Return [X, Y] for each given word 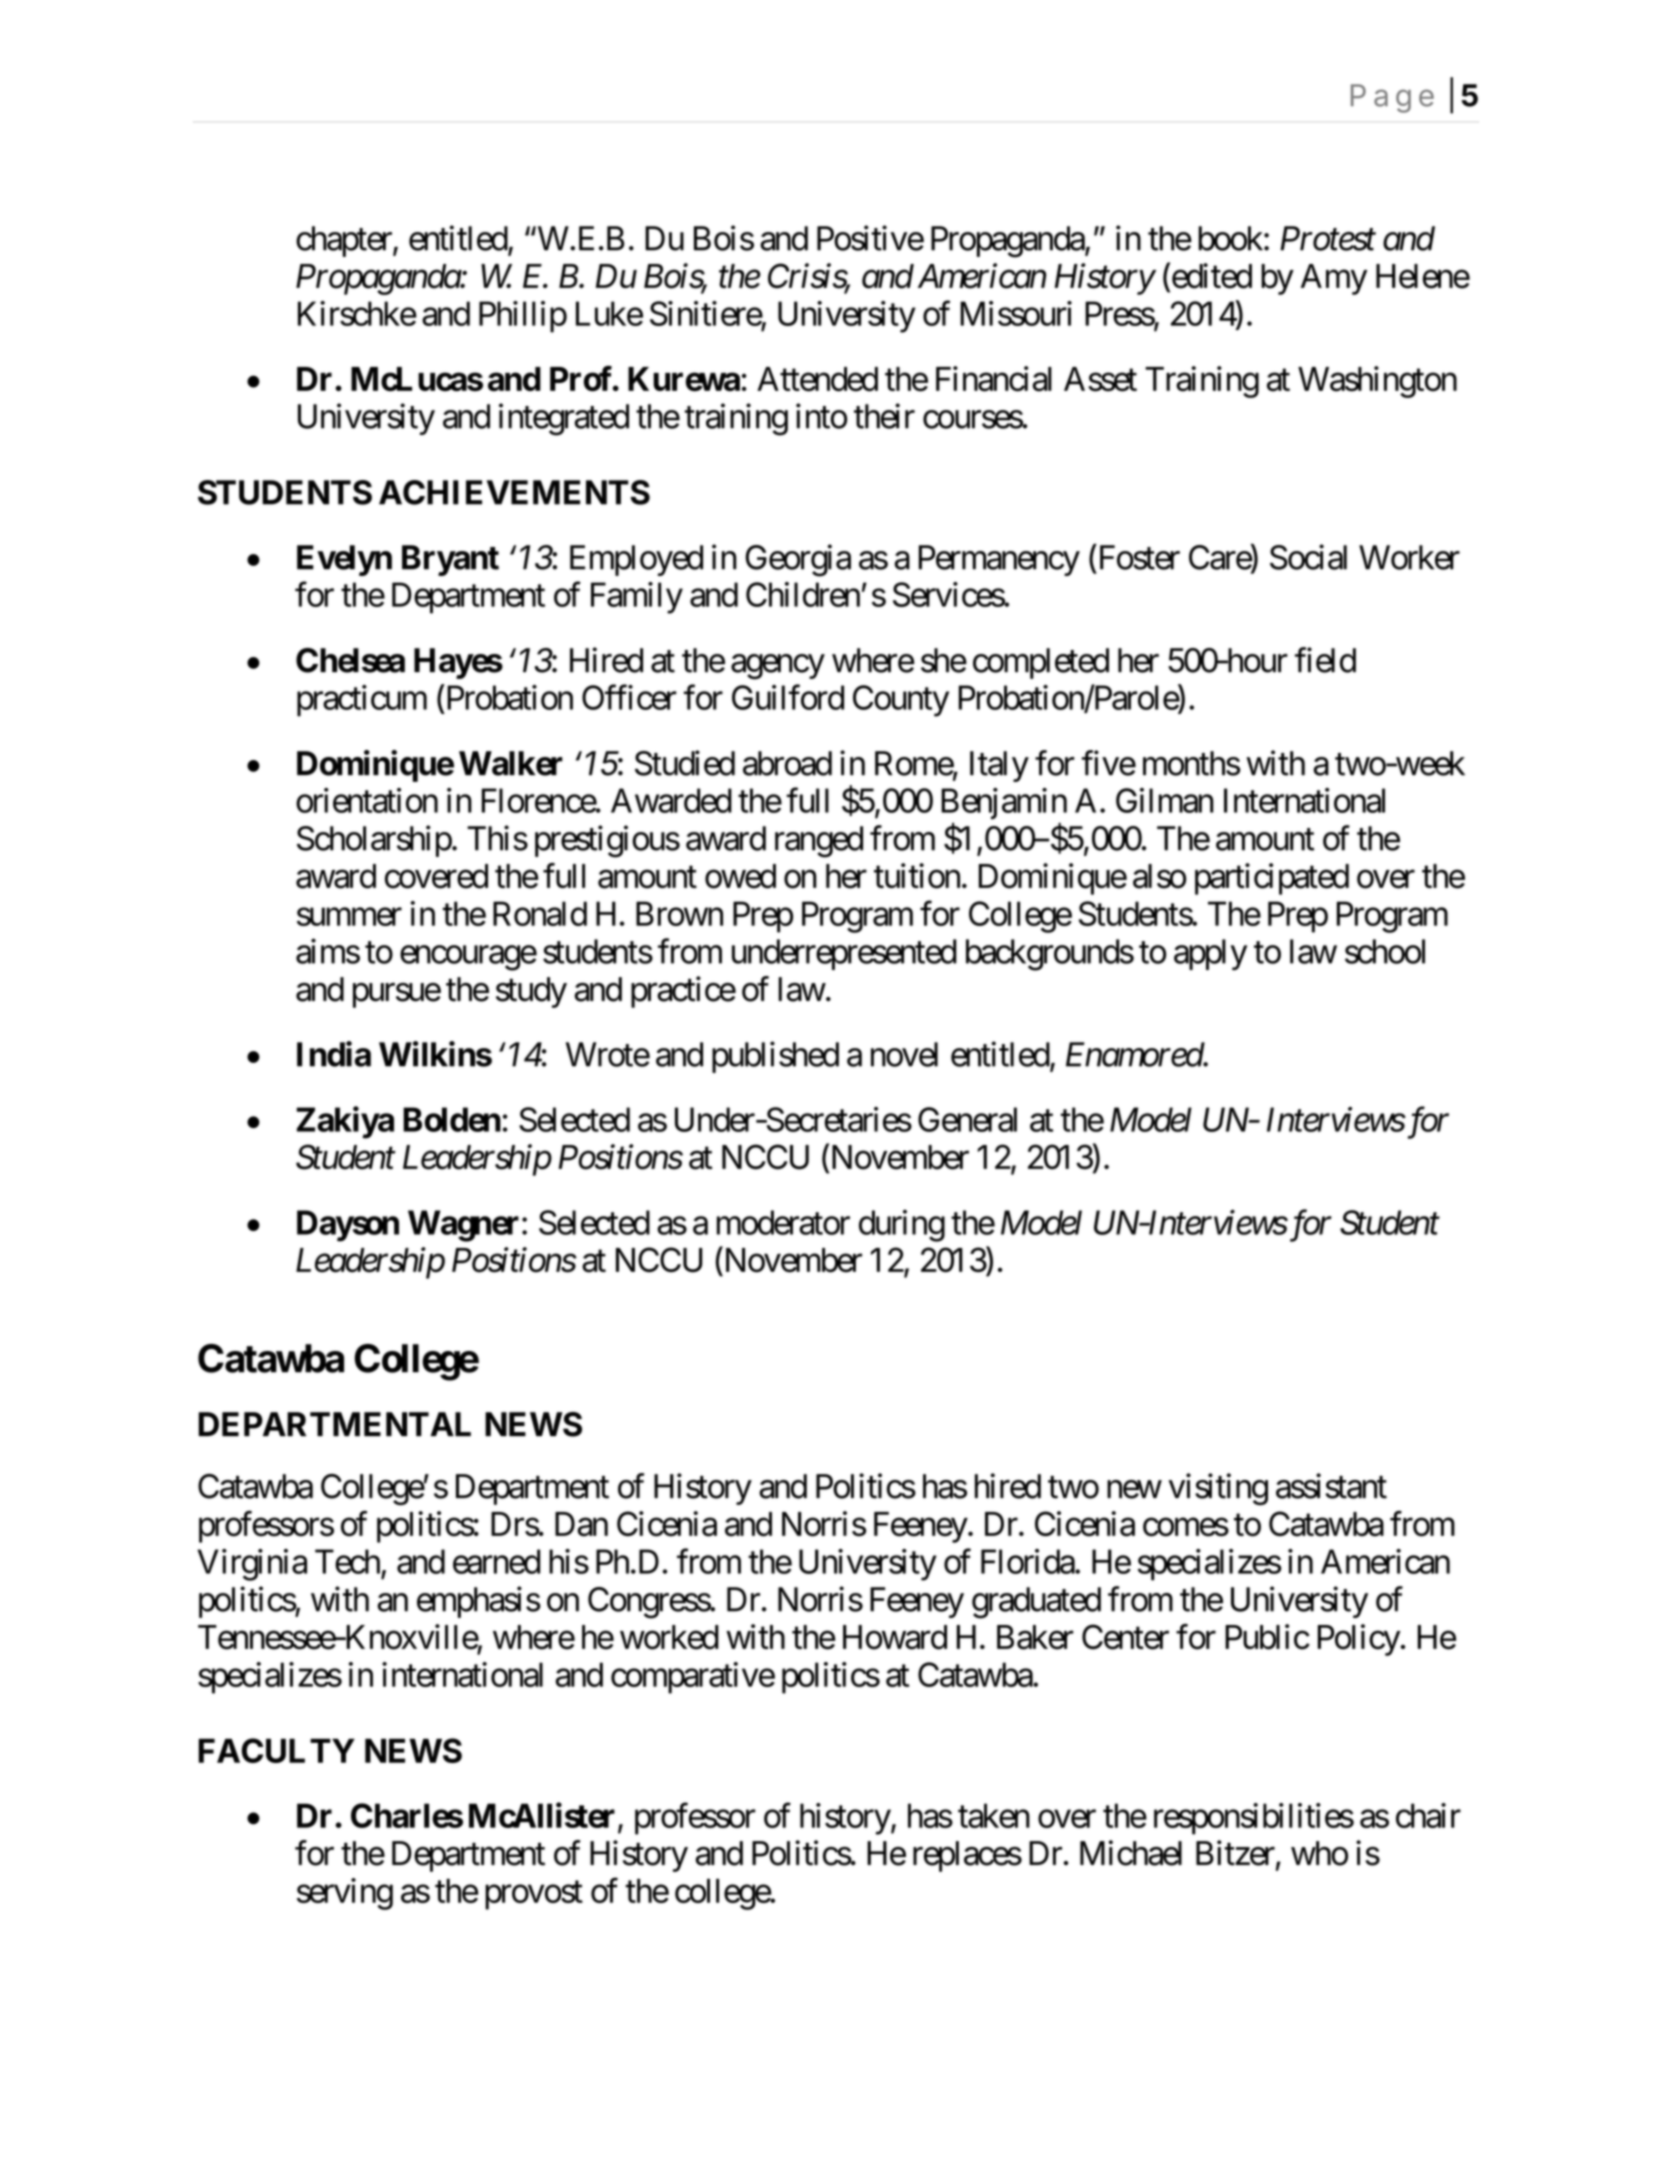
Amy [1334, 279]
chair [1428, 1815]
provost [534, 1895]
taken [994, 1815]
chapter [345, 241]
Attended [817, 379]
